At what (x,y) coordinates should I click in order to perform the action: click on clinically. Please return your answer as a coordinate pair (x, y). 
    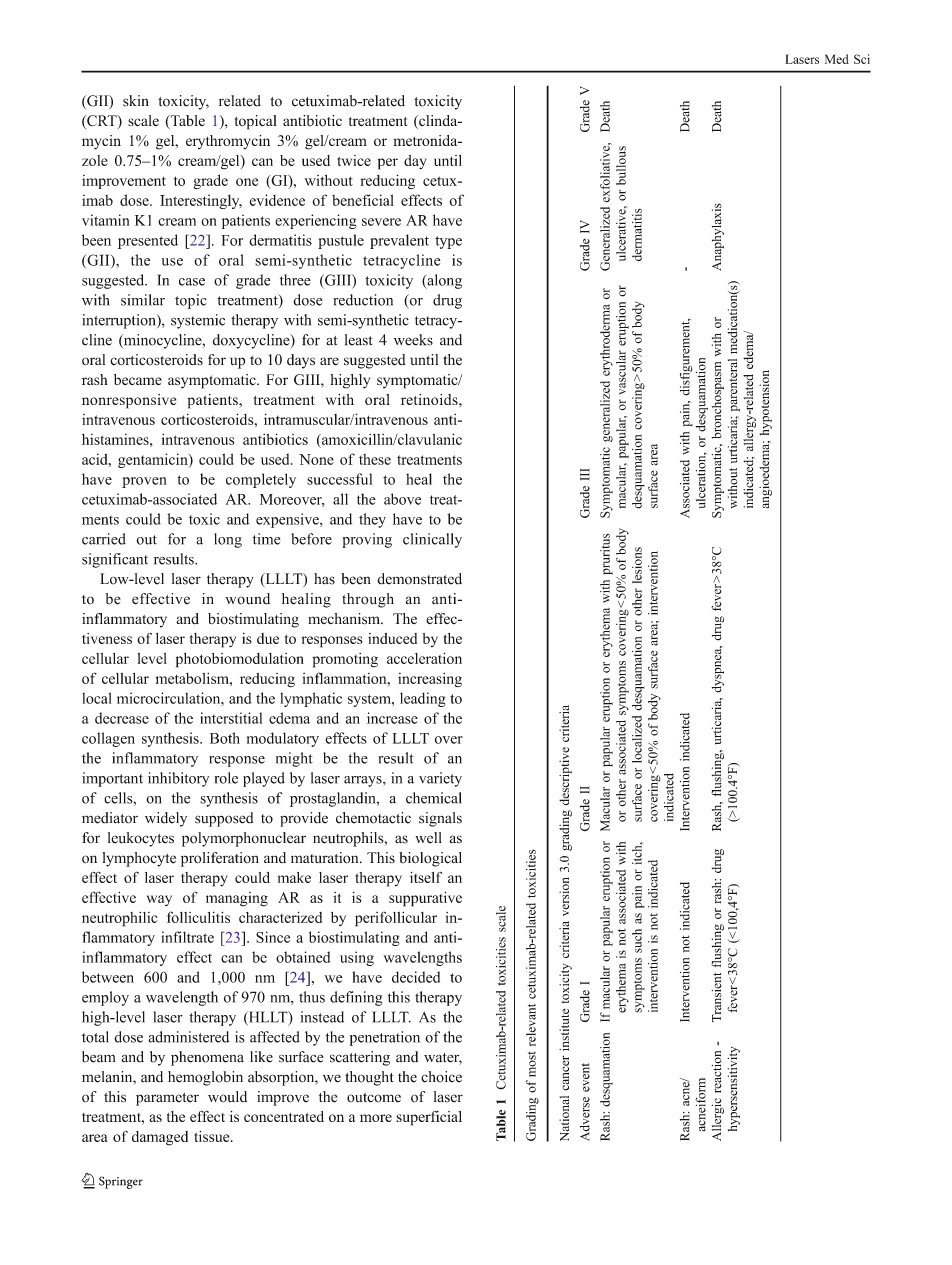
    Looking at the image, I should click on (432, 540).
